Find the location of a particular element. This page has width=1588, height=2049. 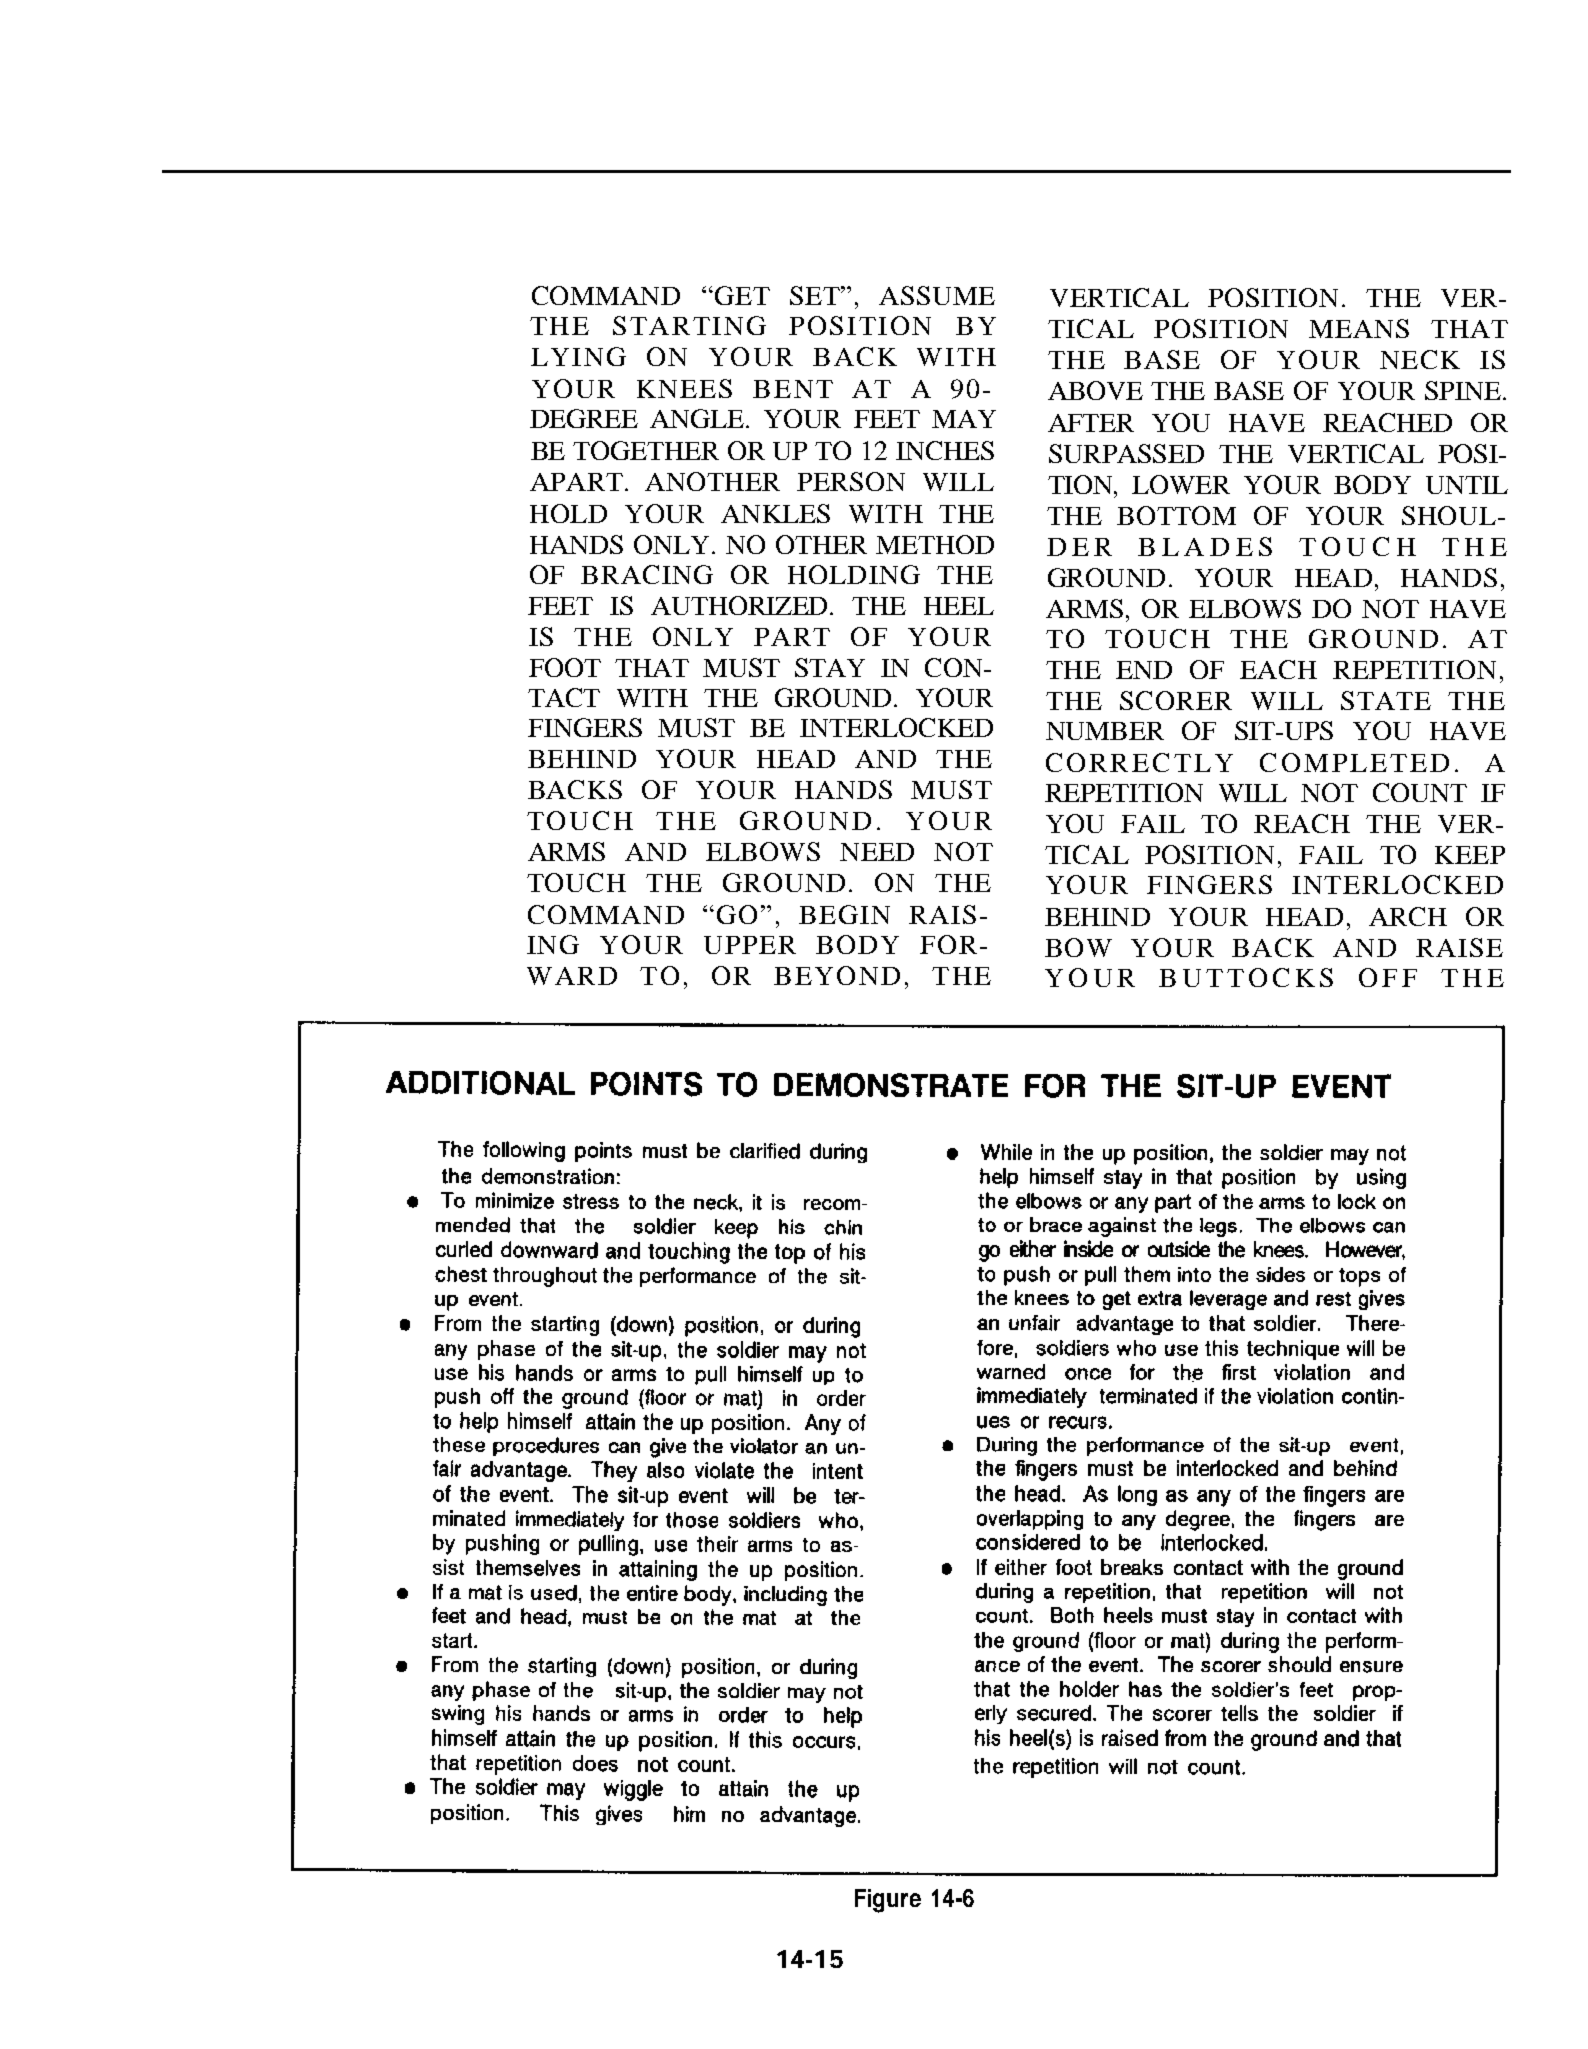

Figure is located at coordinates (888, 1901).
